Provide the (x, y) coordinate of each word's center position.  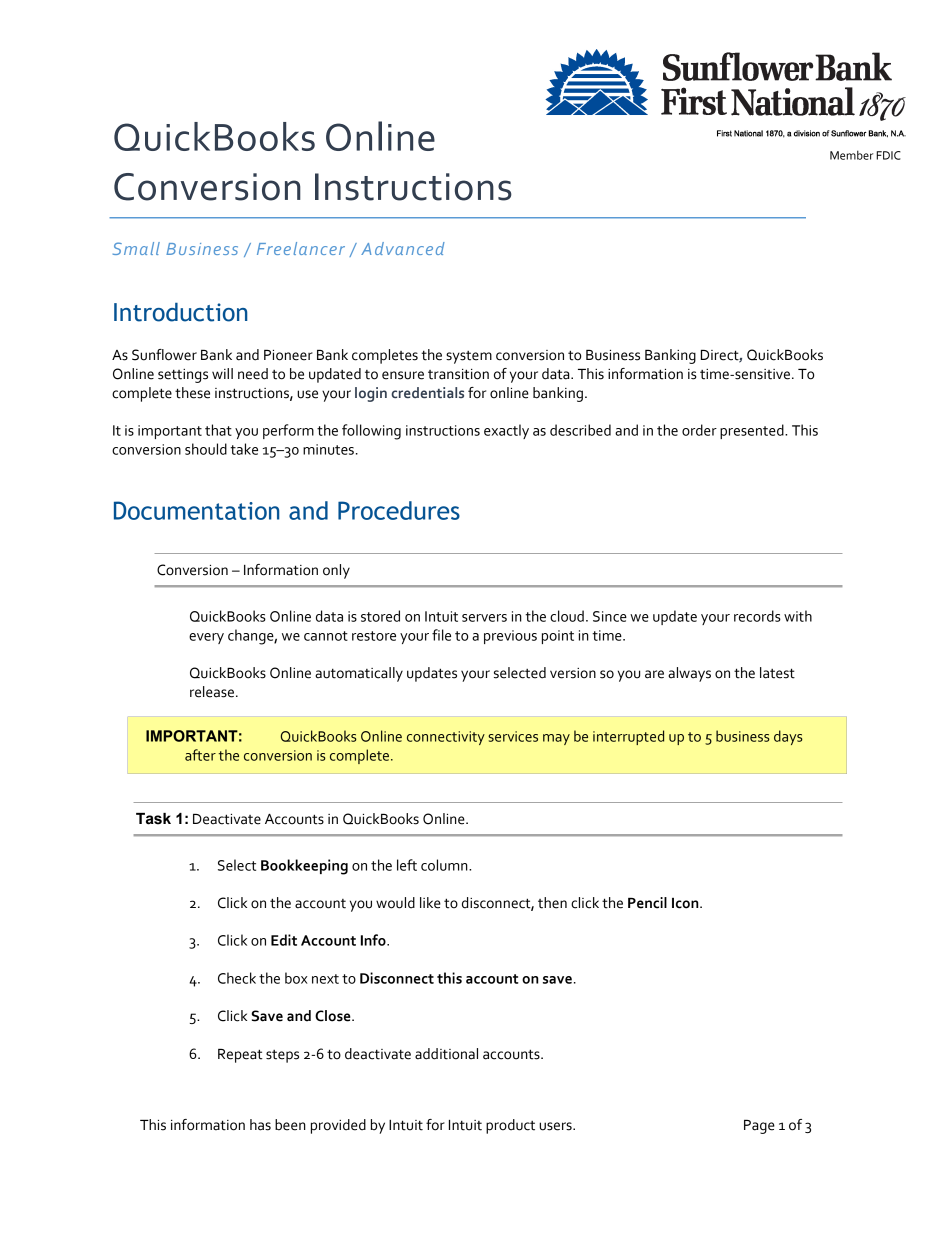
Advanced (403, 248)
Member (851, 155)
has (260, 1125)
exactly (506, 431)
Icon (686, 903)
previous (510, 637)
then (552, 903)
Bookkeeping (304, 867)
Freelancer (301, 248)
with (798, 616)
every (206, 638)
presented (753, 431)
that (218, 430)
